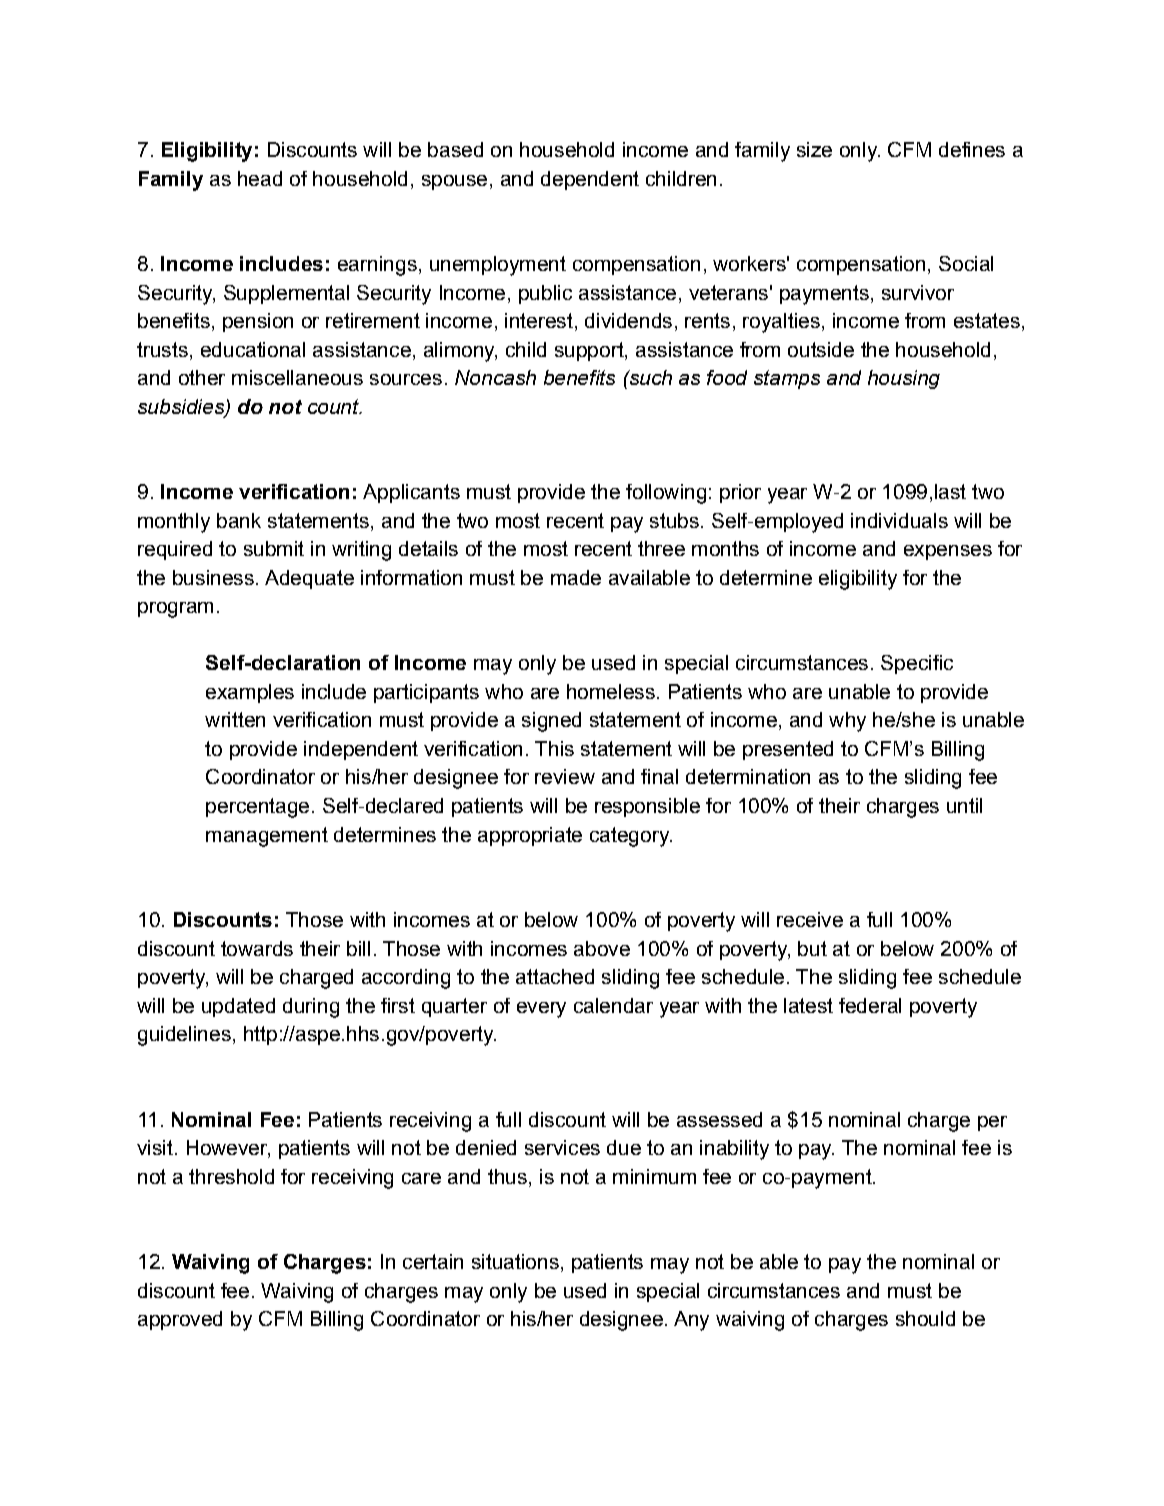 This screenshot has width=1164, height=1506. I want to click on This, so click(554, 748).
